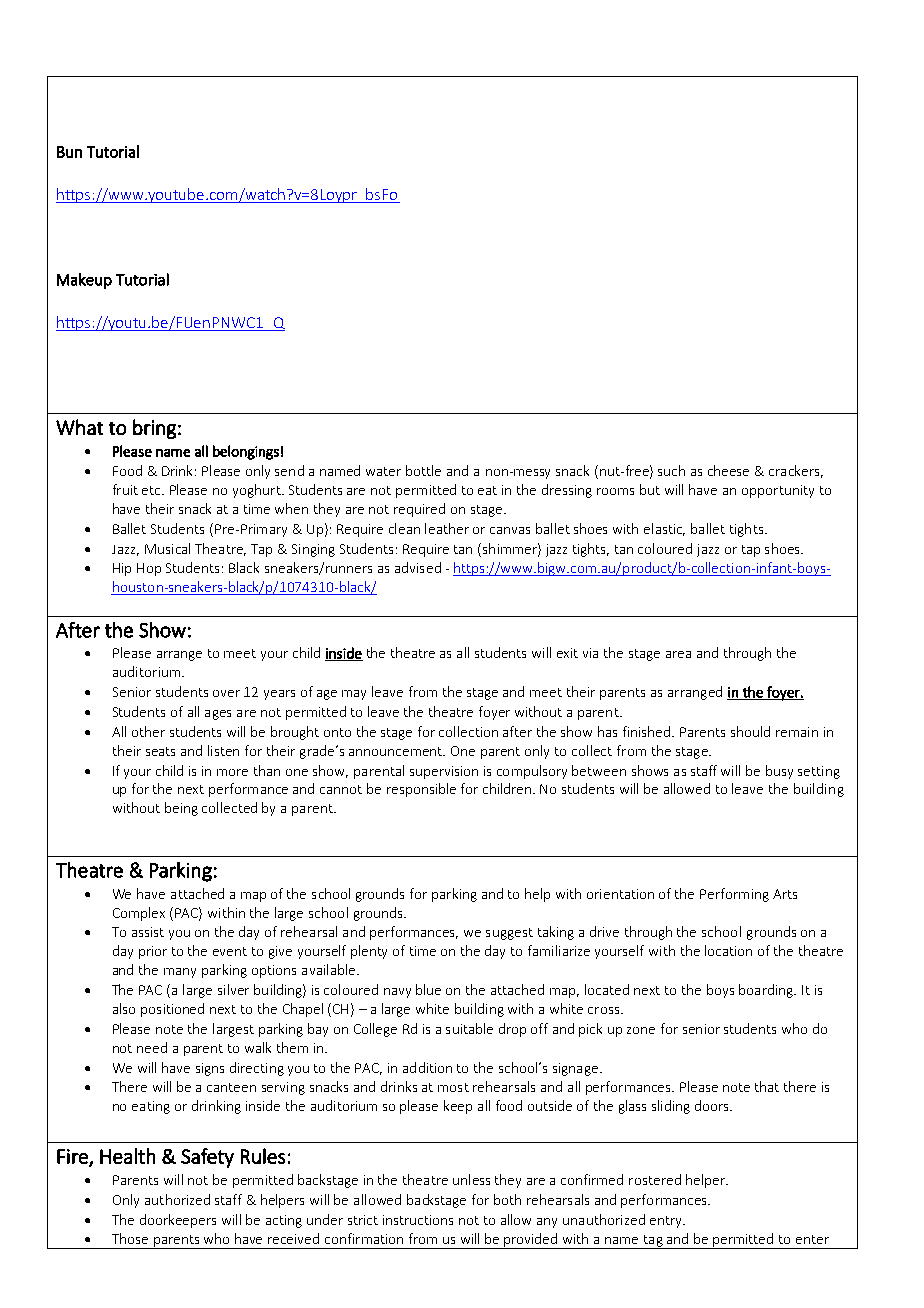 The height and width of the screenshot is (1308, 924). What do you see at coordinates (69, 152) in the screenshot?
I see `Bun` at bounding box center [69, 152].
